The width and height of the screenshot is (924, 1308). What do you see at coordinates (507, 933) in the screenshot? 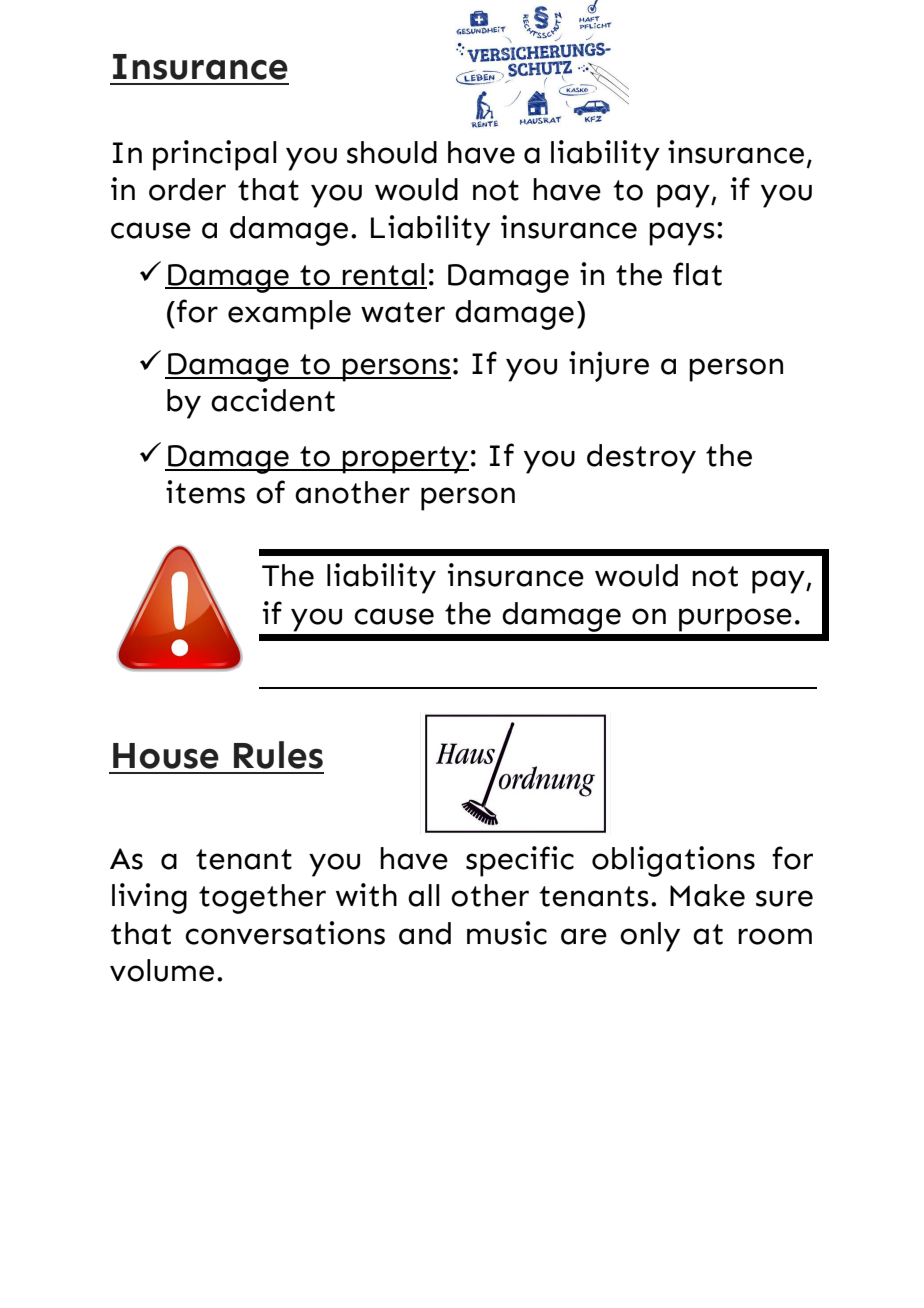
I see `music` at bounding box center [507, 933].
